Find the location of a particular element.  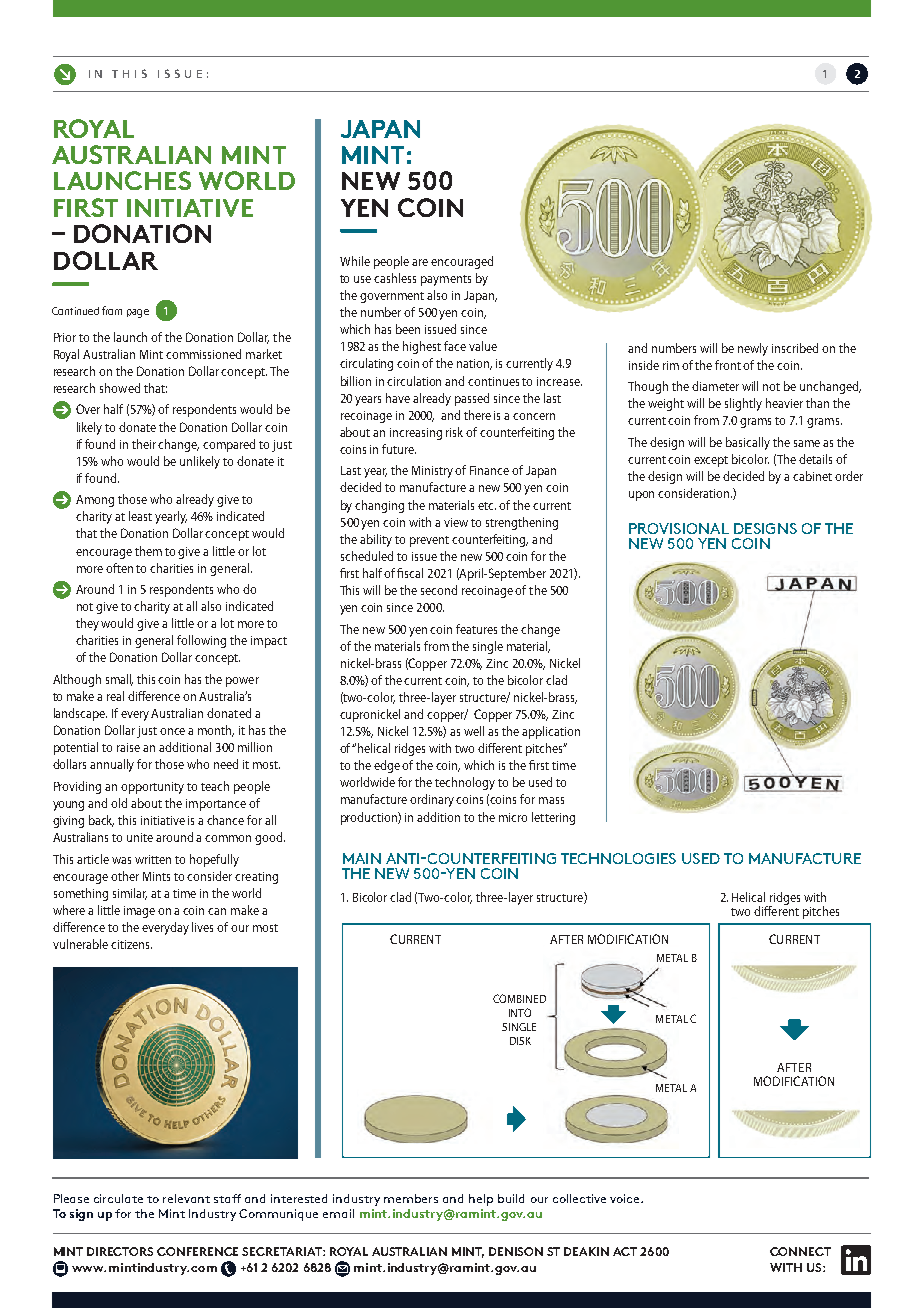

help is located at coordinates (481, 1200).
